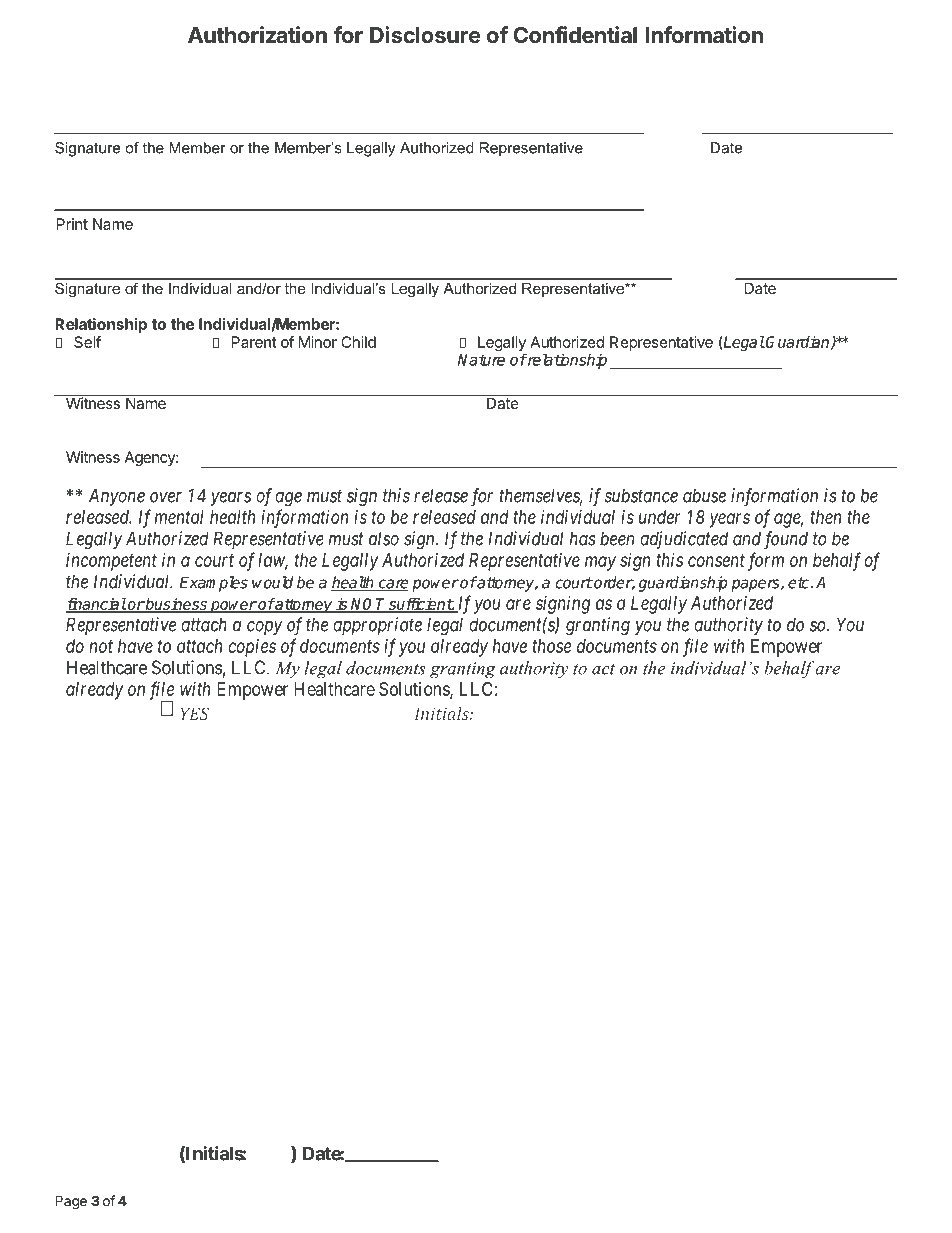 The image size is (952, 1233). What do you see at coordinates (575, 35) in the screenshot?
I see `Confidential` at bounding box center [575, 35].
